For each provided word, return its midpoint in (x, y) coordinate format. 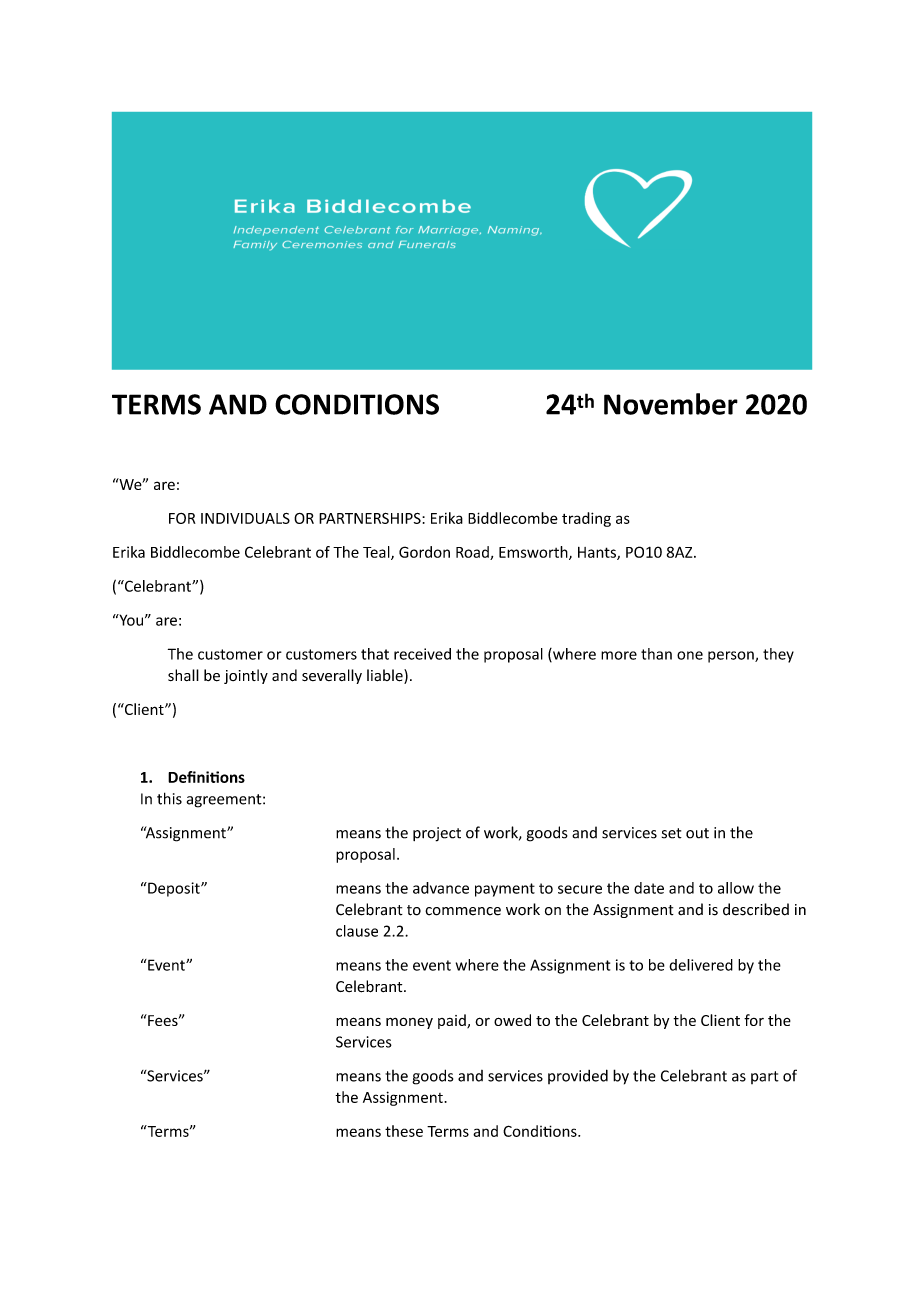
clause (357, 931)
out (697, 833)
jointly (246, 676)
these (404, 1131)
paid (453, 1021)
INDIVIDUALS (245, 518)
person (732, 657)
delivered (701, 965)
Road (473, 553)
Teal (377, 553)
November (671, 404)
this (169, 798)
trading (586, 519)
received (422, 654)
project (437, 834)
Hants (598, 553)
